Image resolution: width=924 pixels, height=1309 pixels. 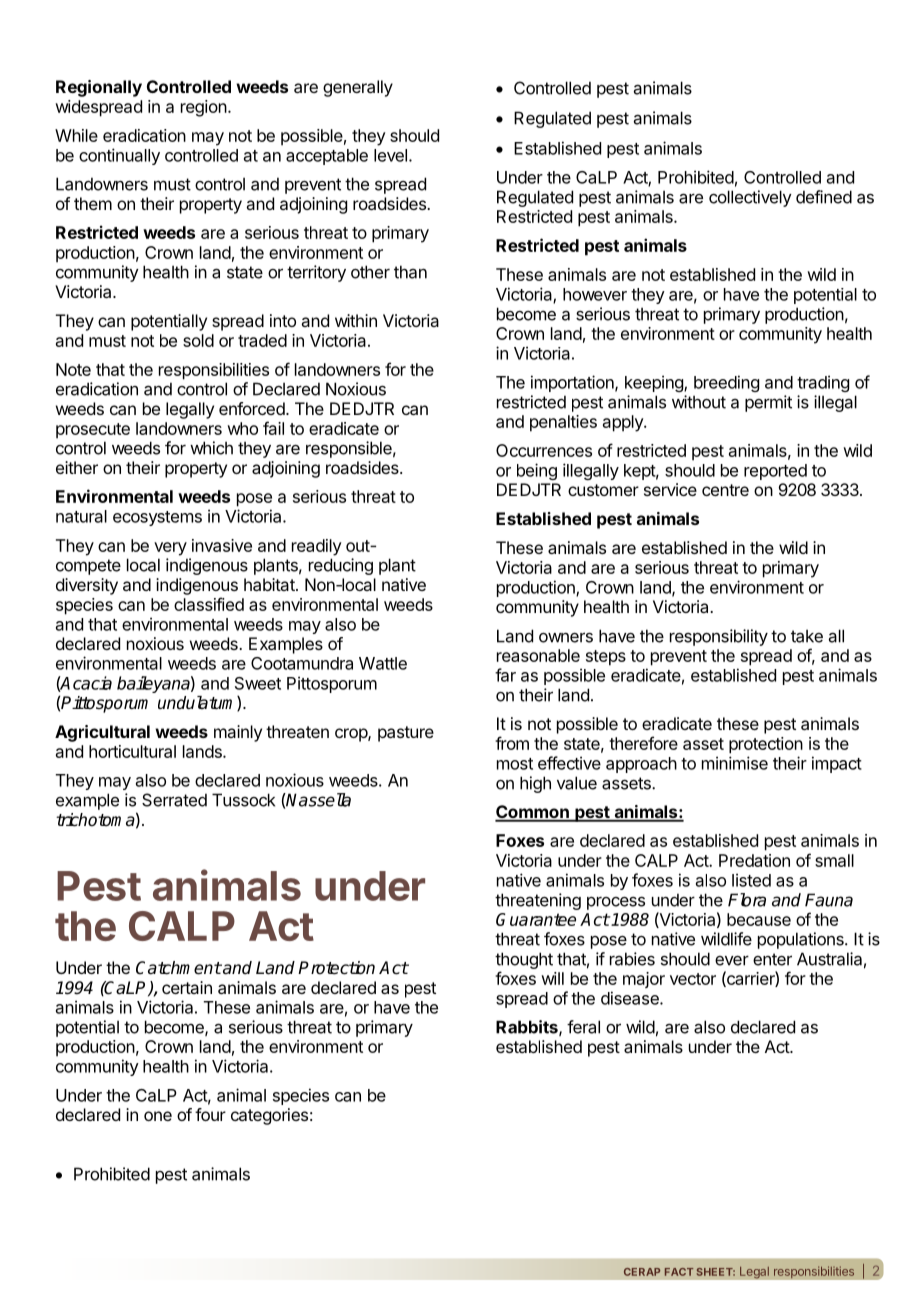 What do you see at coordinates (187, 987) in the screenshot?
I see `certain` at bounding box center [187, 987].
